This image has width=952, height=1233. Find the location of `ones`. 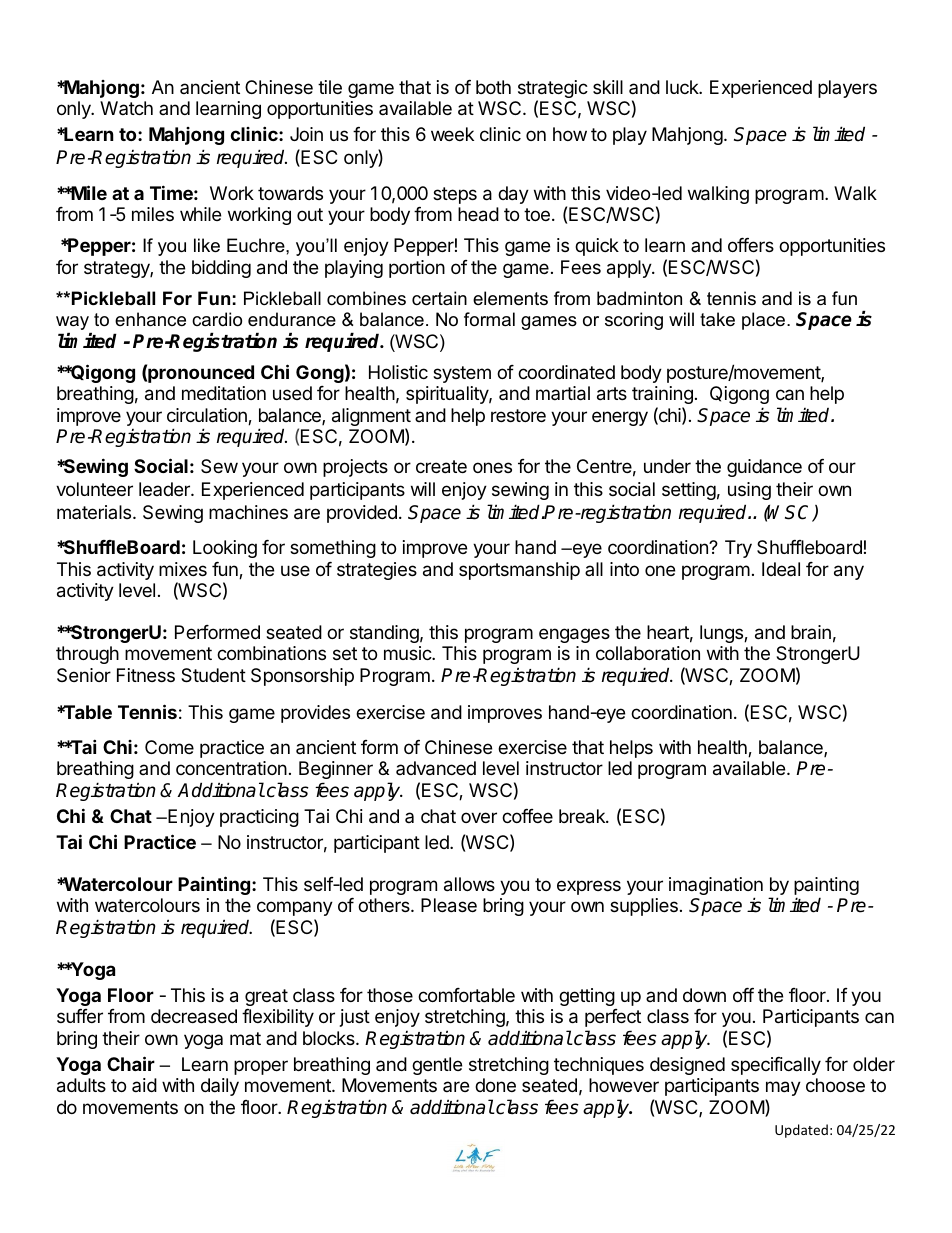

ones is located at coordinates (492, 467).
